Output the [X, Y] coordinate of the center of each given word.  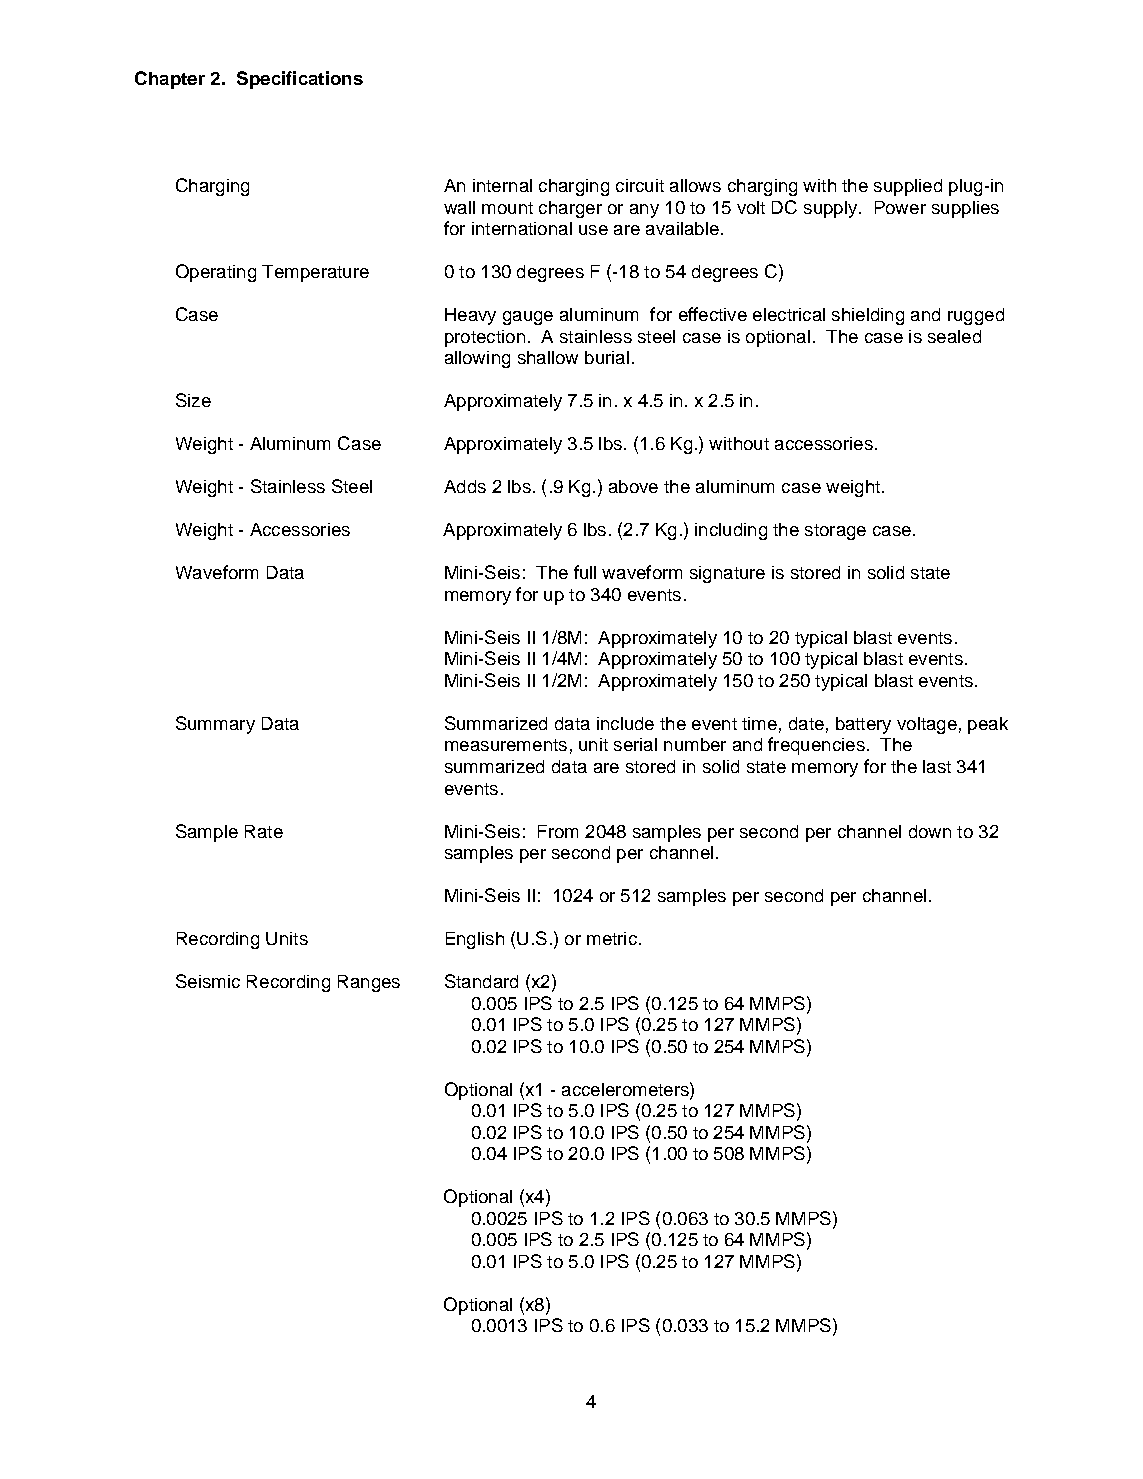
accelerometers [626, 1089]
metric [612, 938]
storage [835, 532]
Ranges [369, 983]
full [585, 572]
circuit [640, 185]
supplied [908, 187]
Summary [215, 725]
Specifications [300, 80]
